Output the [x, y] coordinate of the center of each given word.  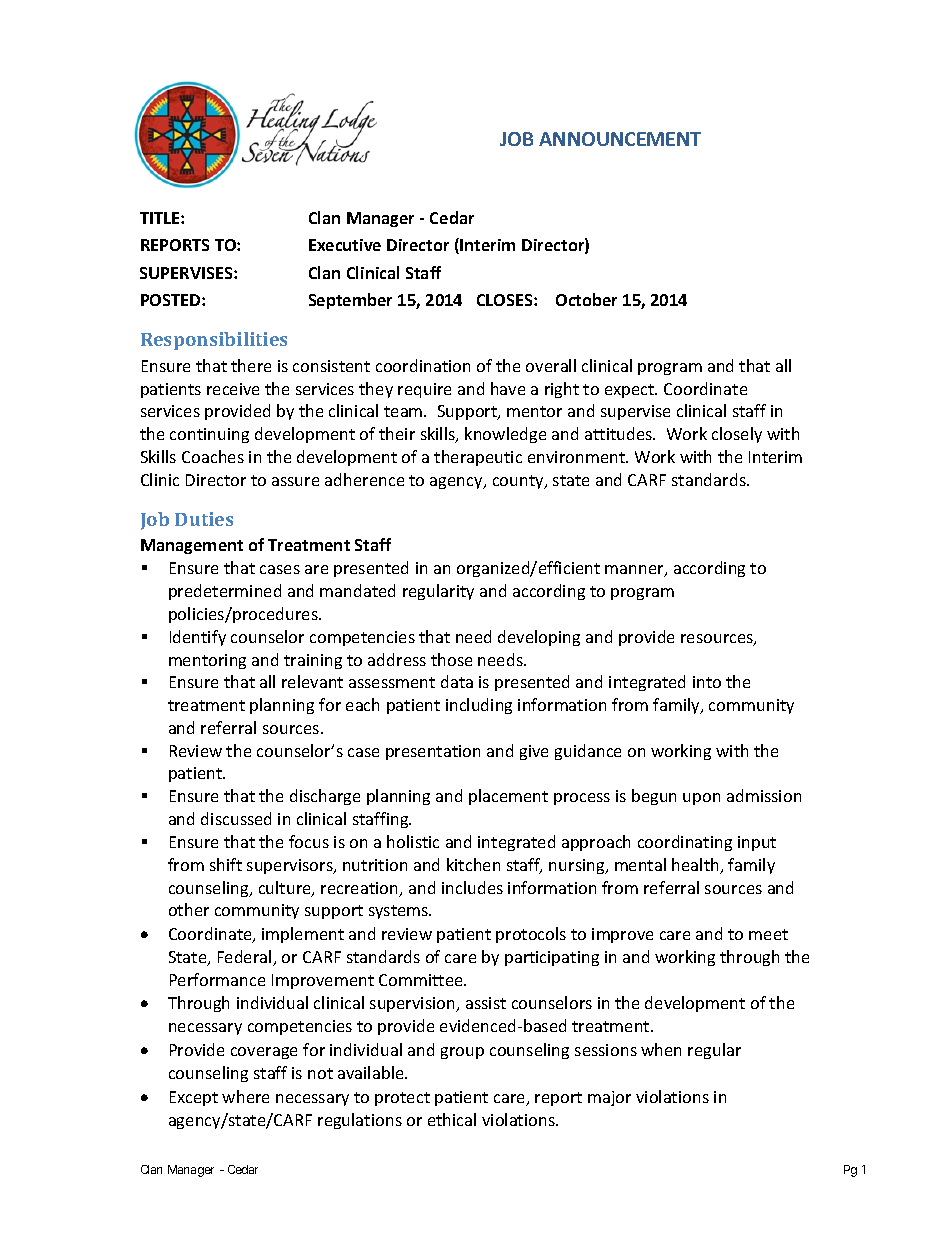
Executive [345, 245]
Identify [198, 638]
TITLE [161, 218]
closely [737, 435]
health [696, 866]
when [661, 1049]
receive [233, 389]
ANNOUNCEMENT [620, 139]
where [245, 1096]
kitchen [473, 864]
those [451, 659]
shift [226, 864]
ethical [452, 1119]
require [424, 390]
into [707, 682]
